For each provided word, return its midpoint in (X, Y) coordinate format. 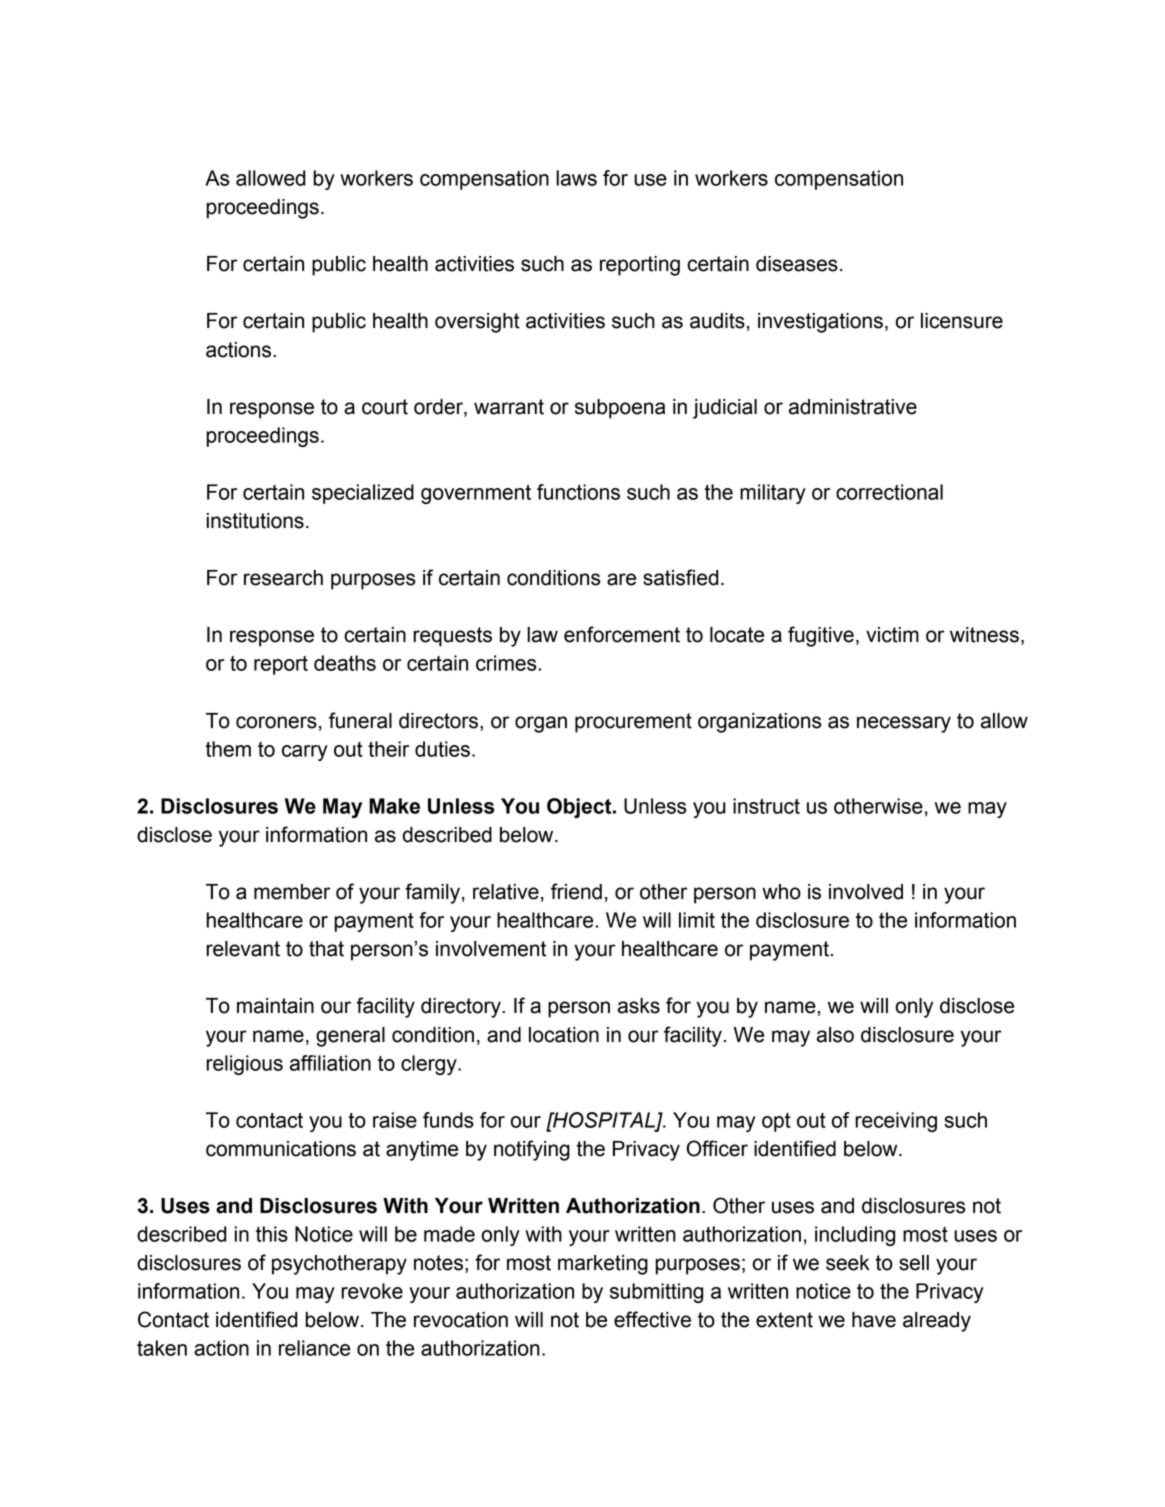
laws (576, 178)
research (283, 578)
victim (892, 635)
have (874, 1320)
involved (866, 892)
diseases (797, 264)
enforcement (622, 634)
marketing (603, 1265)
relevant (243, 949)
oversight (477, 323)
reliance (314, 1348)
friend (576, 891)
